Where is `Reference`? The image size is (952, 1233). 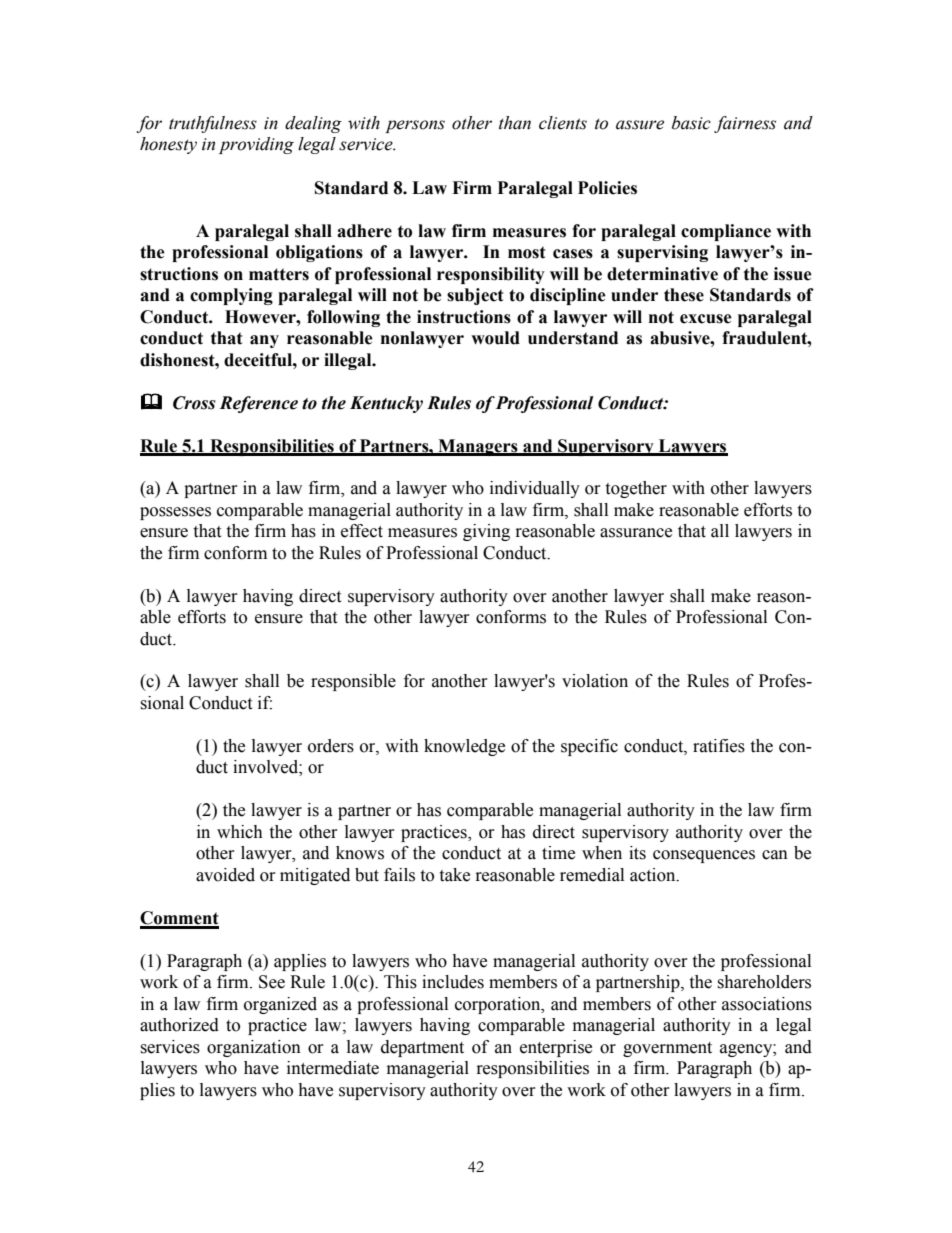
Reference is located at coordinates (258, 404).
